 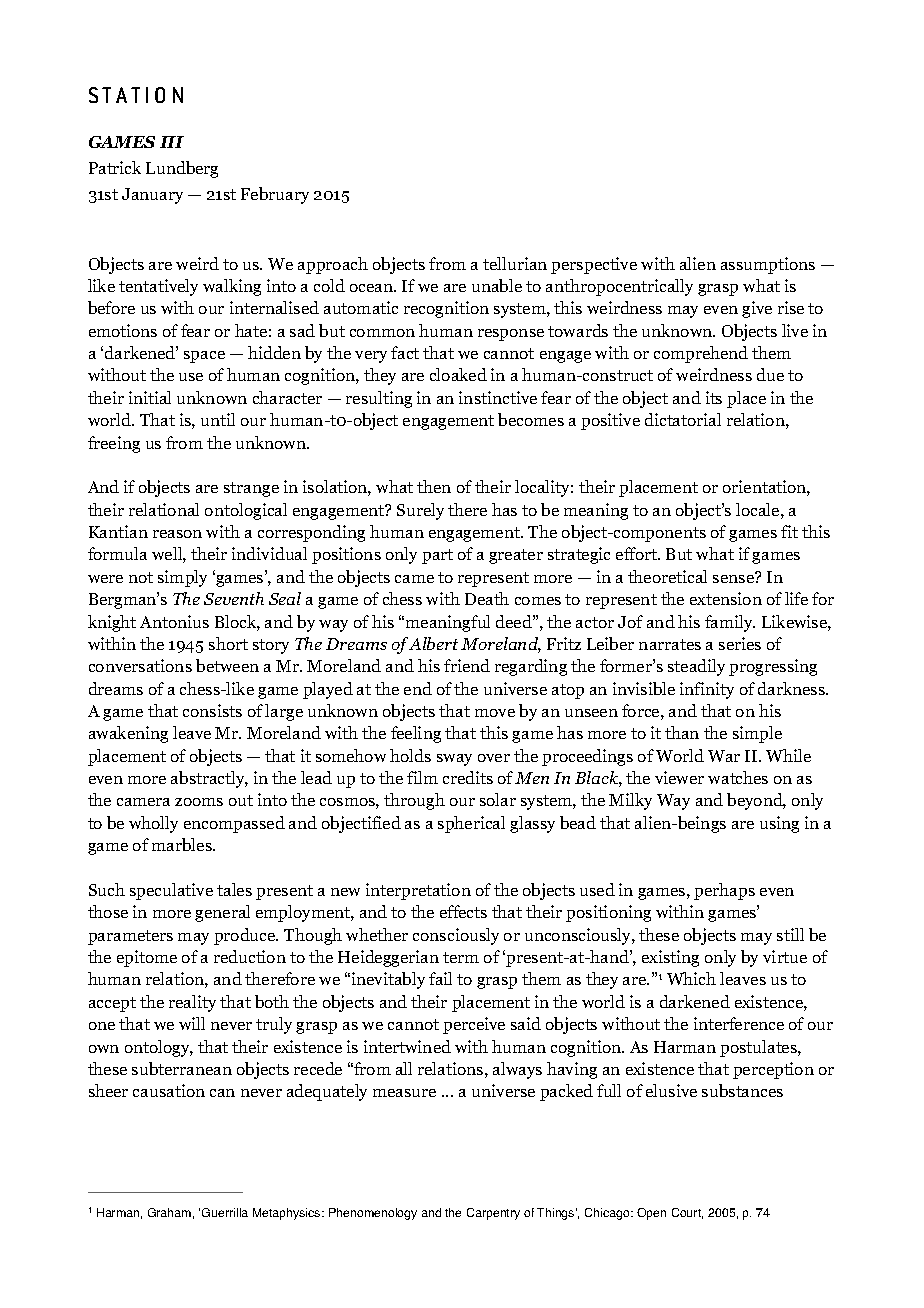 What do you see at coordinates (515, 263) in the screenshot?
I see `tellurian` at bounding box center [515, 263].
